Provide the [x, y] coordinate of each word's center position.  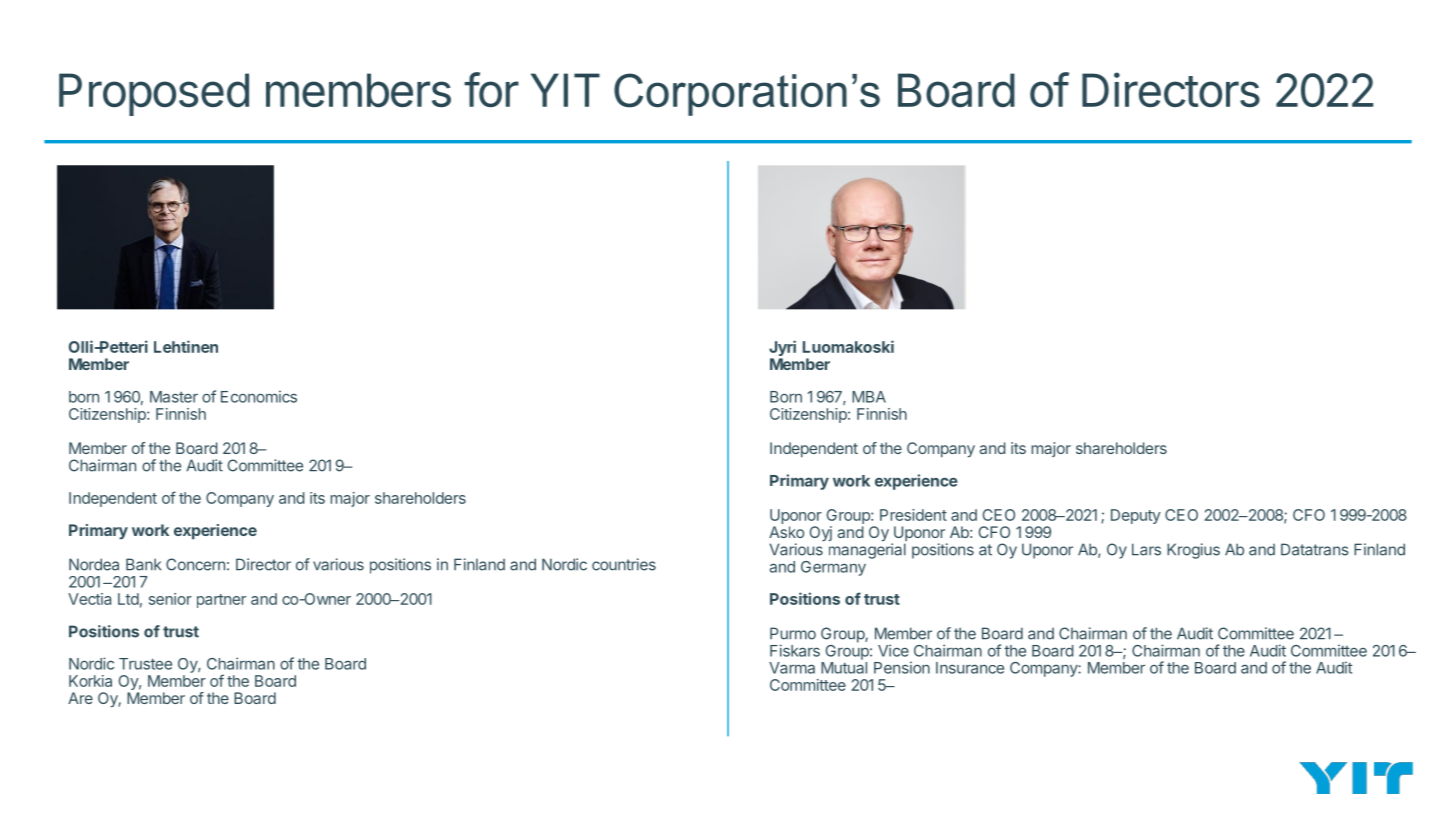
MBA [869, 397]
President [913, 515]
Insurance [970, 668]
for [491, 90]
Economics [259, 396]
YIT [565, 90]
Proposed [154, 94]
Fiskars [795, 650]
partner [221, 601]
